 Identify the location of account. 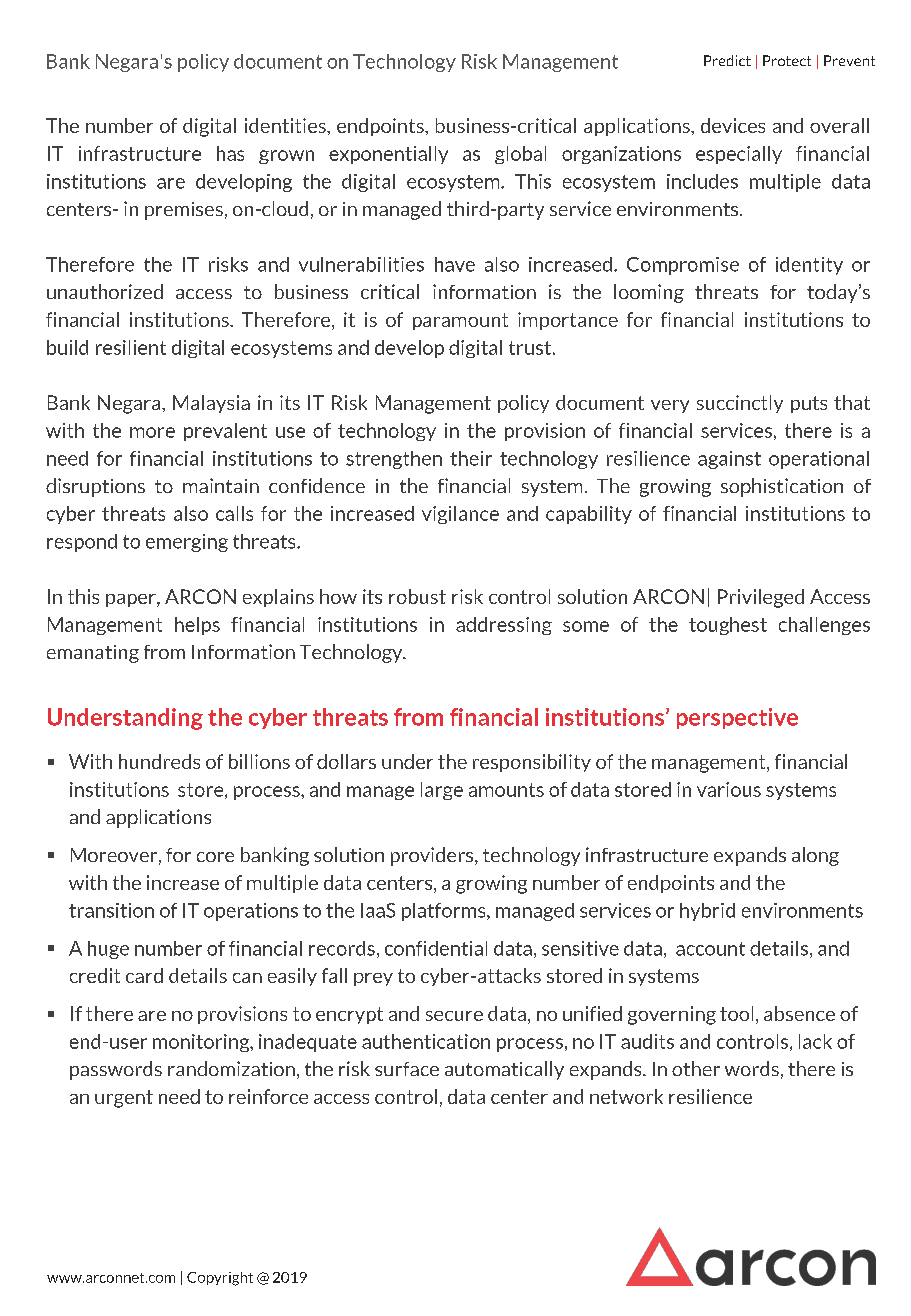
(710, 949).
